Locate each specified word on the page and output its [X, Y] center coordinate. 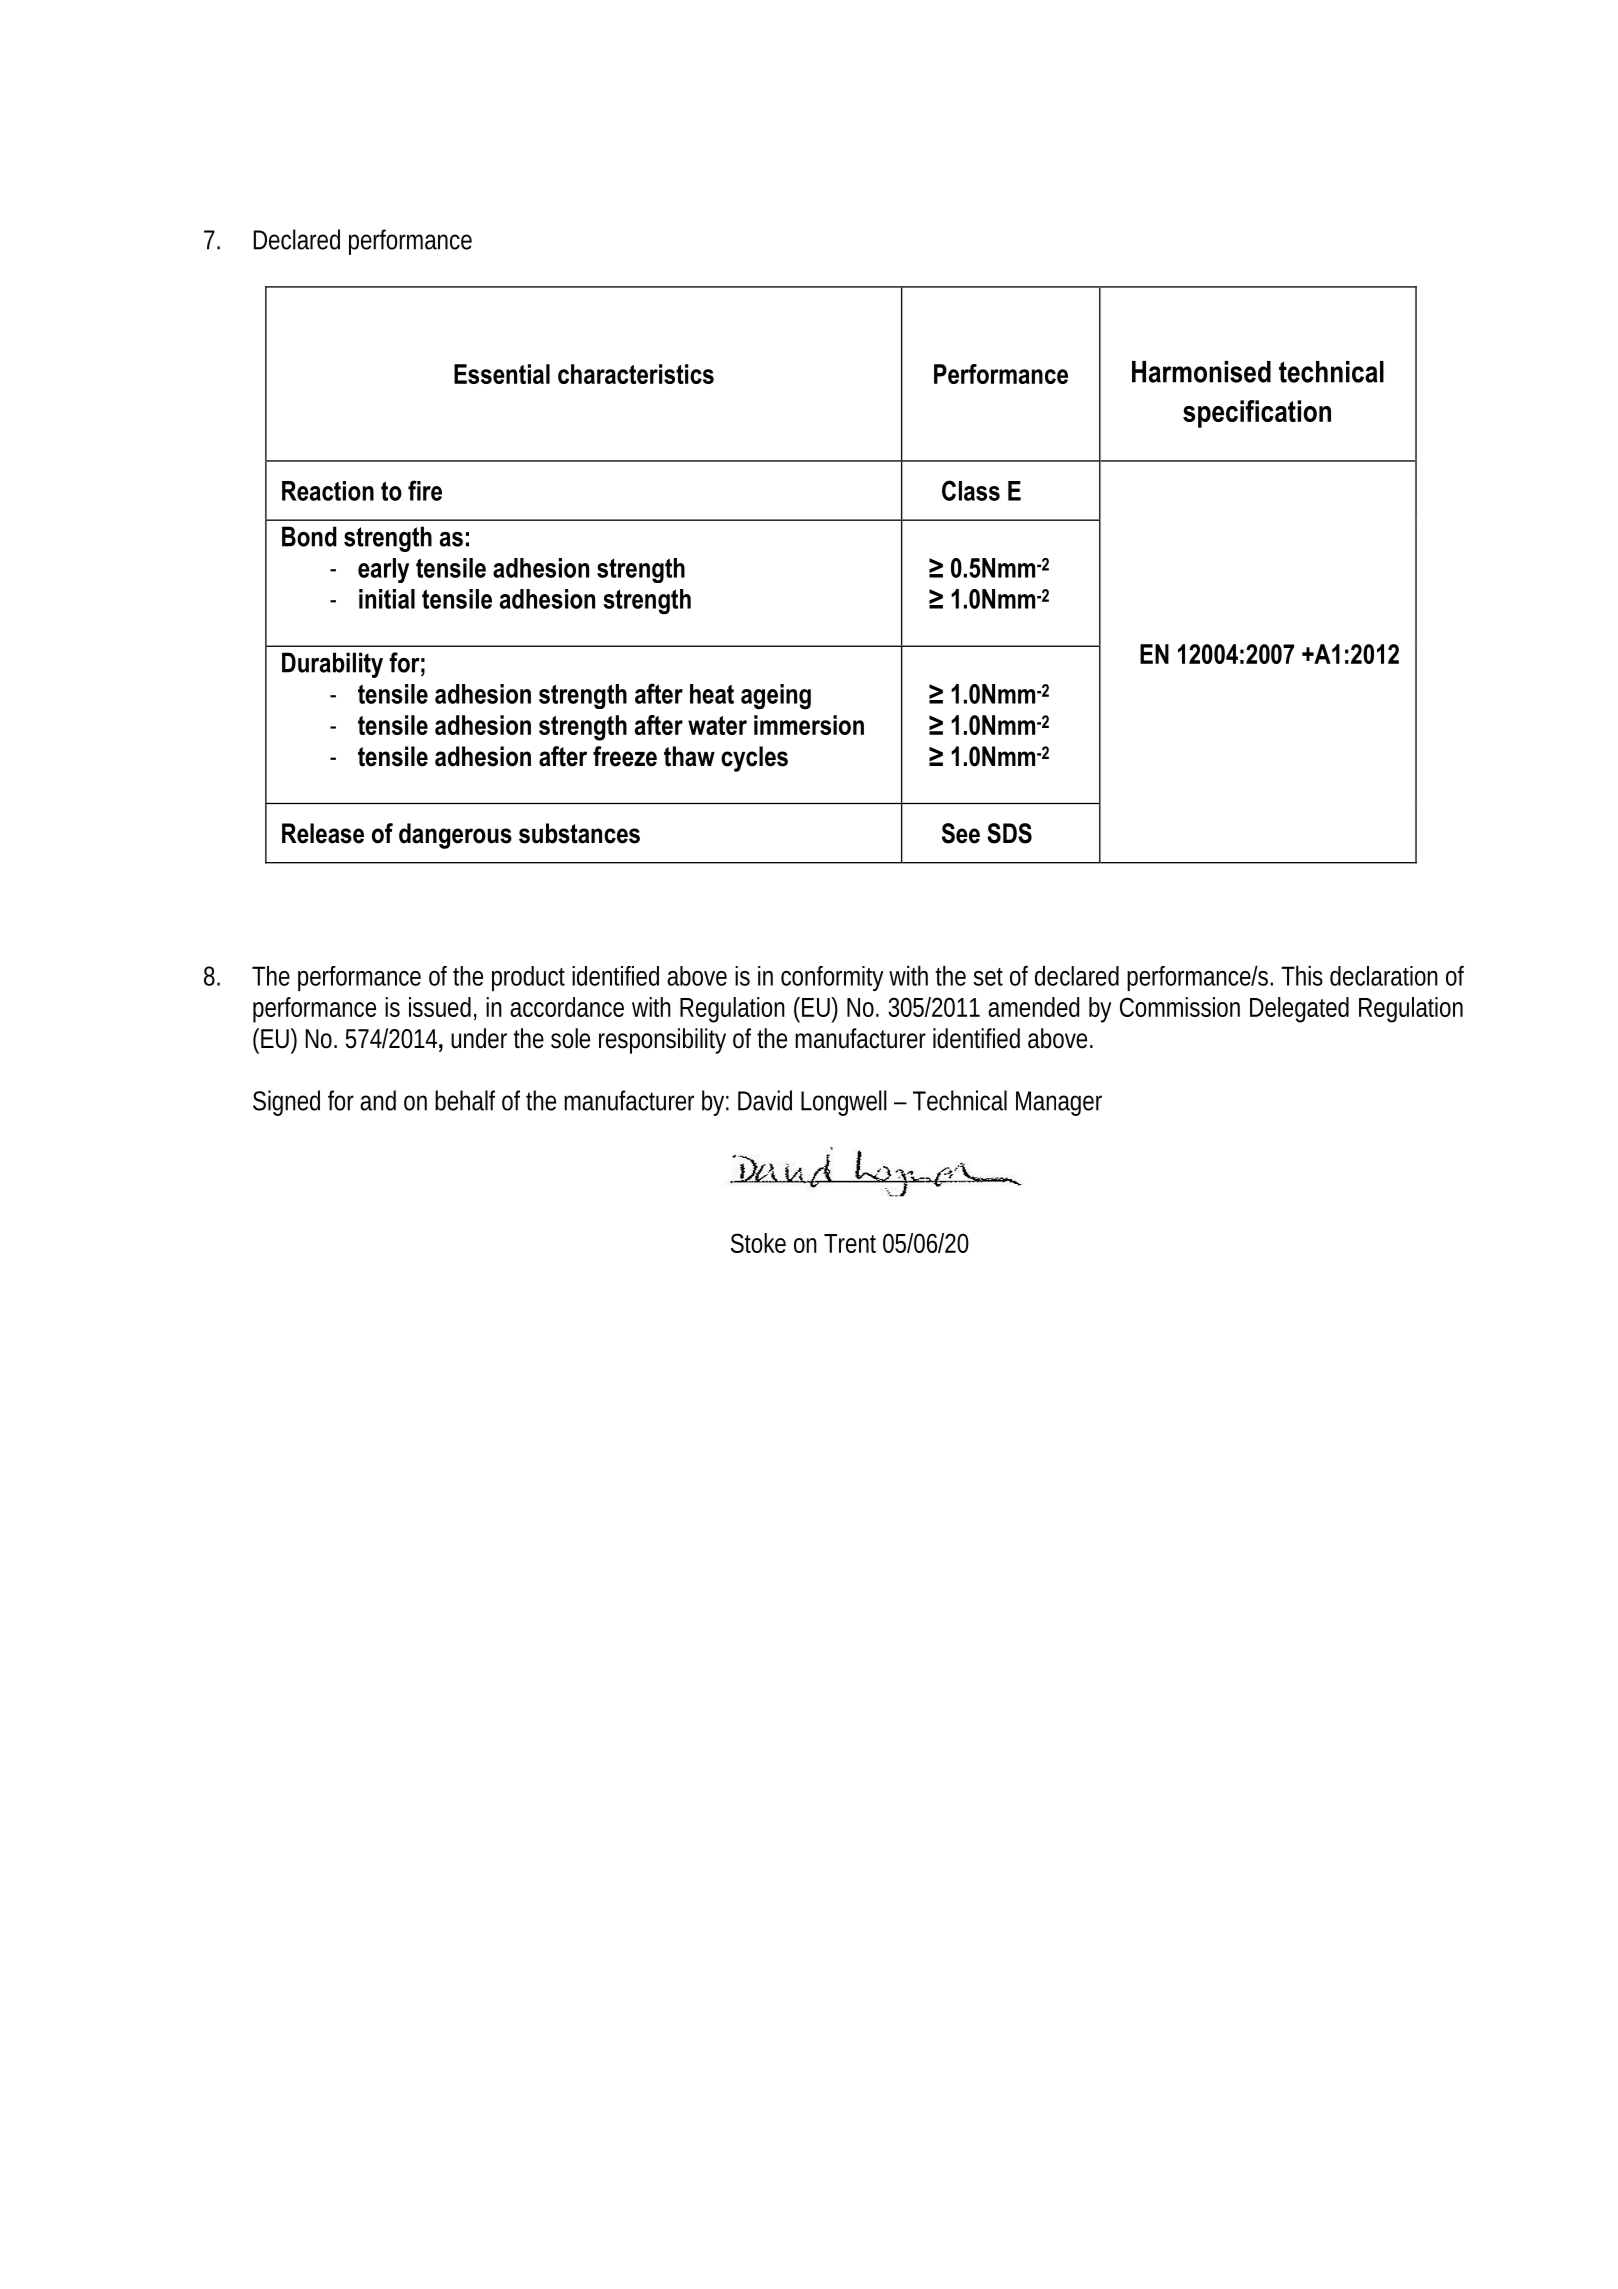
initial [387, 599]
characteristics [636, 374]
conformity [832, 978]
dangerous [455, 836]
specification [1257, 414]
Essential [502, 374]
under [479, 1038]
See [961, 833]
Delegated [1299, 1010]
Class [971, 490]
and [378, 1100]
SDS [1009, 833]
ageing [776, 697]
